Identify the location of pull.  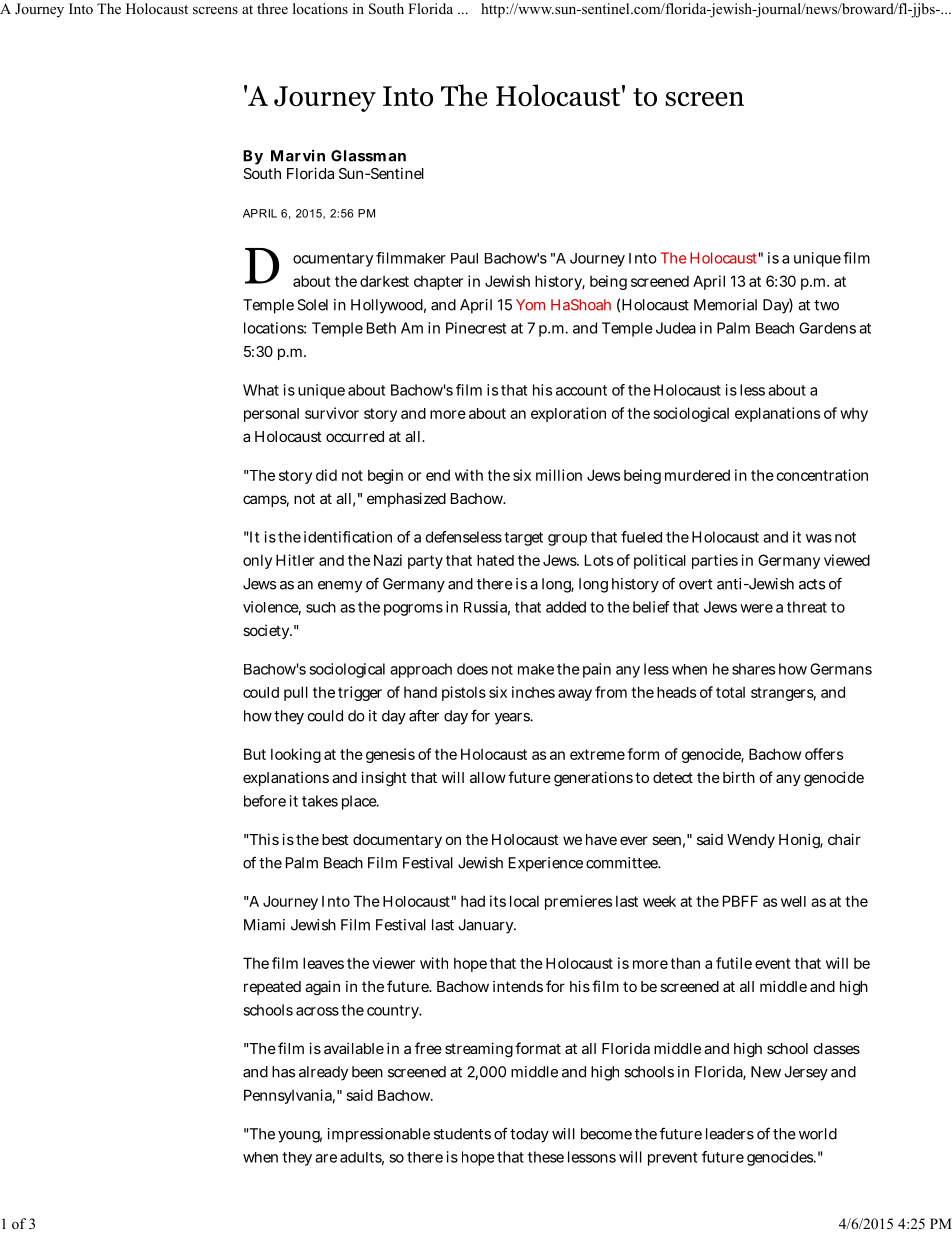
(296, 693).
